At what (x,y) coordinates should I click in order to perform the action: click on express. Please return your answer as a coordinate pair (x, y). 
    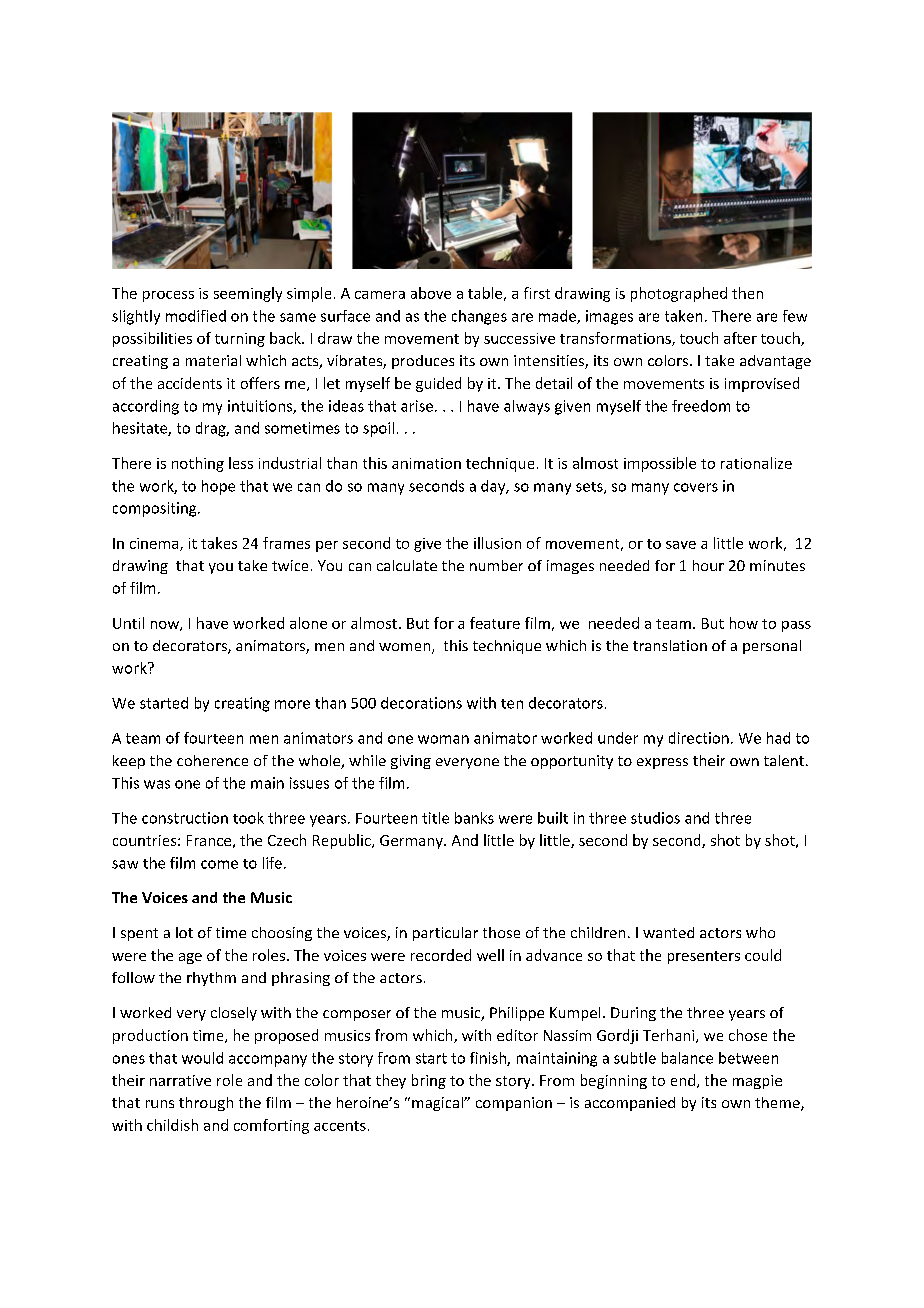
    Looking at the image, I should click on (662, 763).
